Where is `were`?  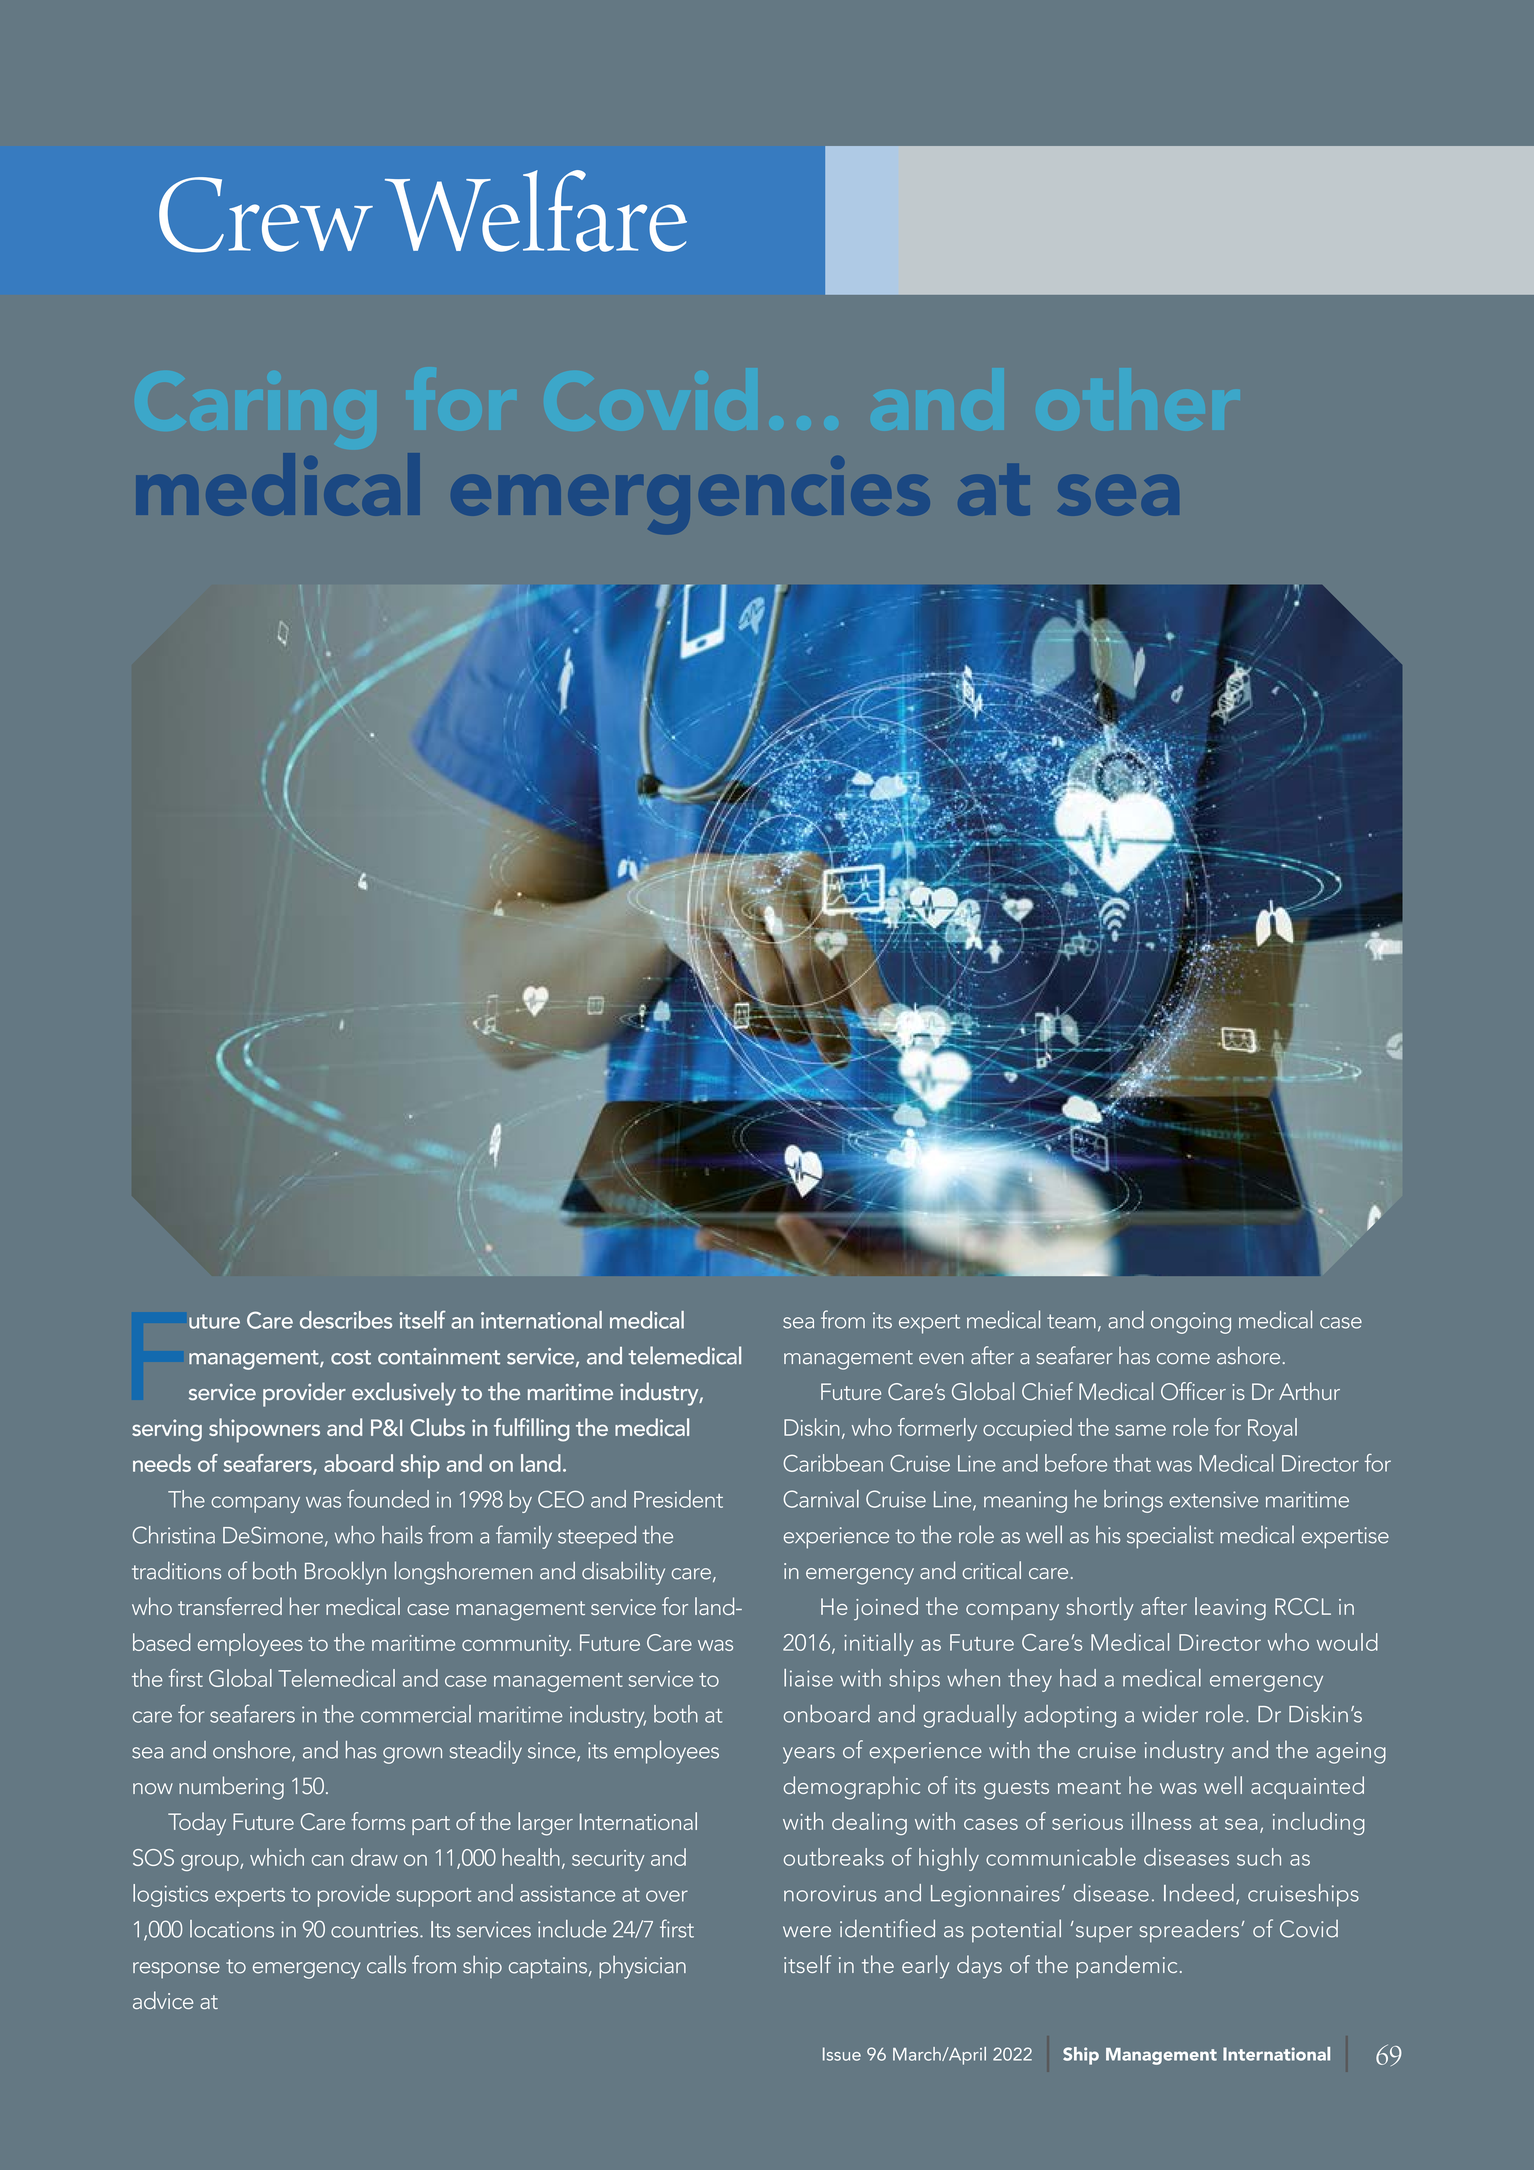
were is located at coordinates (807, 1932).
